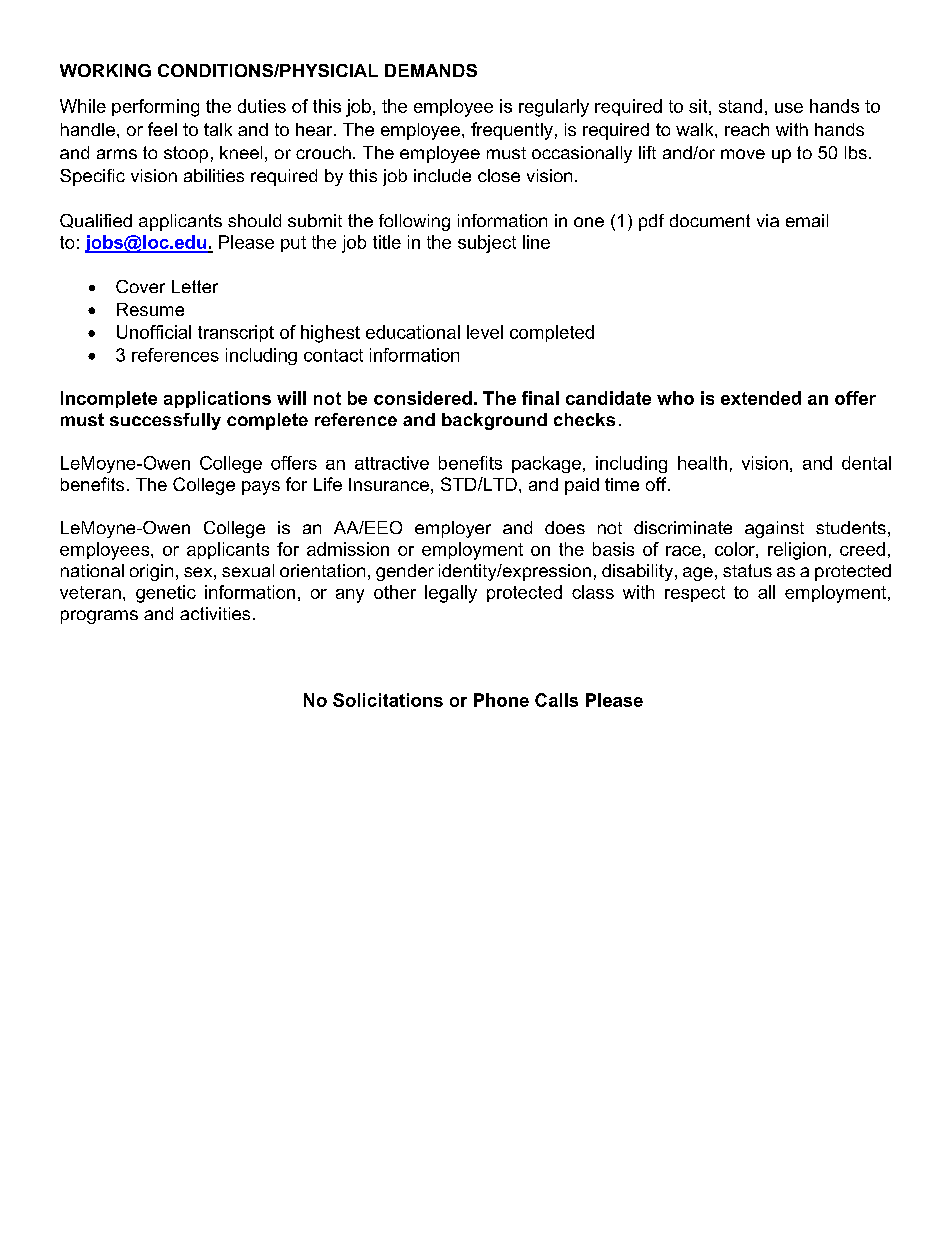  Describe the element at coordinates (702, 463) in the image. I see `health` at that location.
